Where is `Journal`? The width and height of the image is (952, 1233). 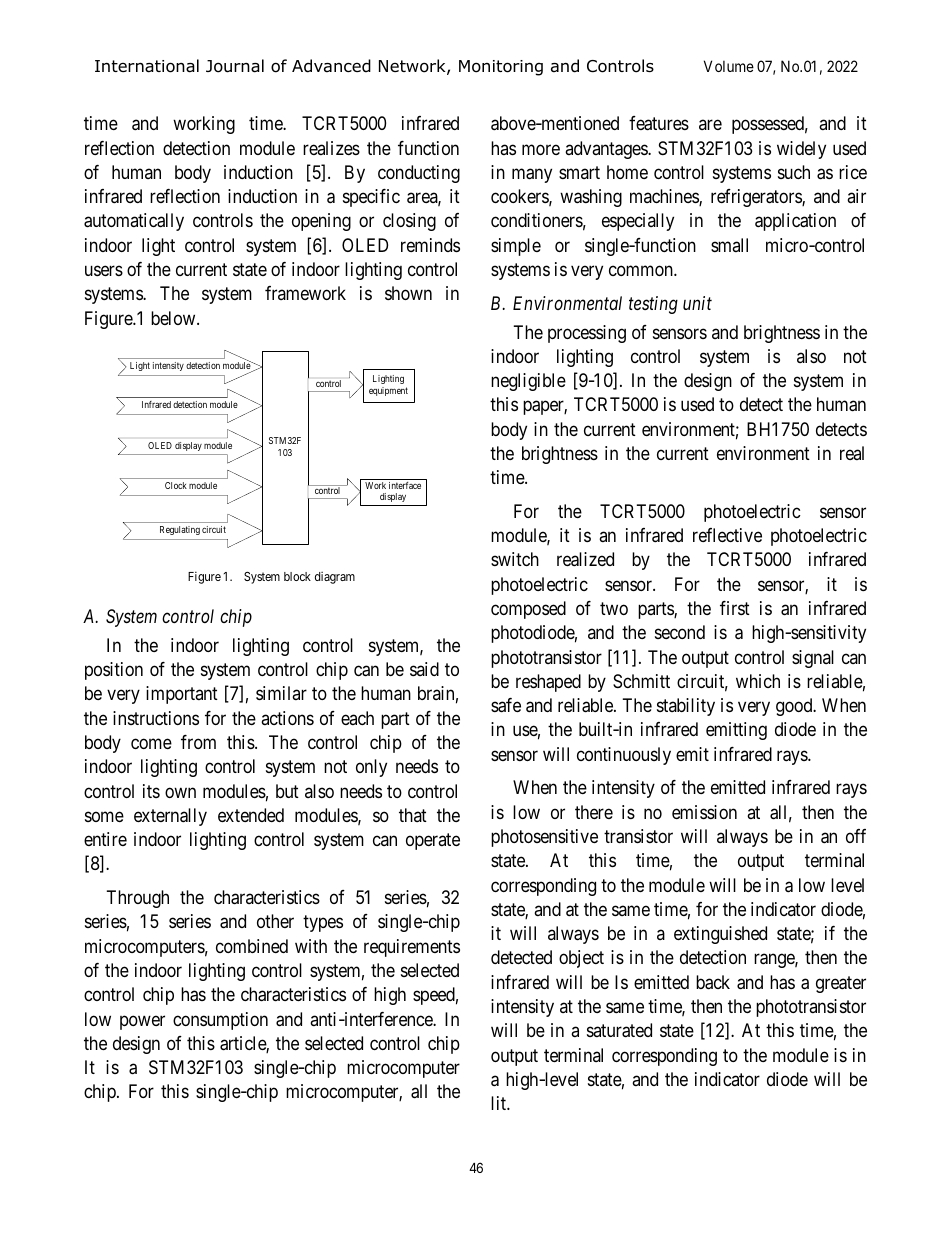 Journal is located at coordinates (235, 66).
